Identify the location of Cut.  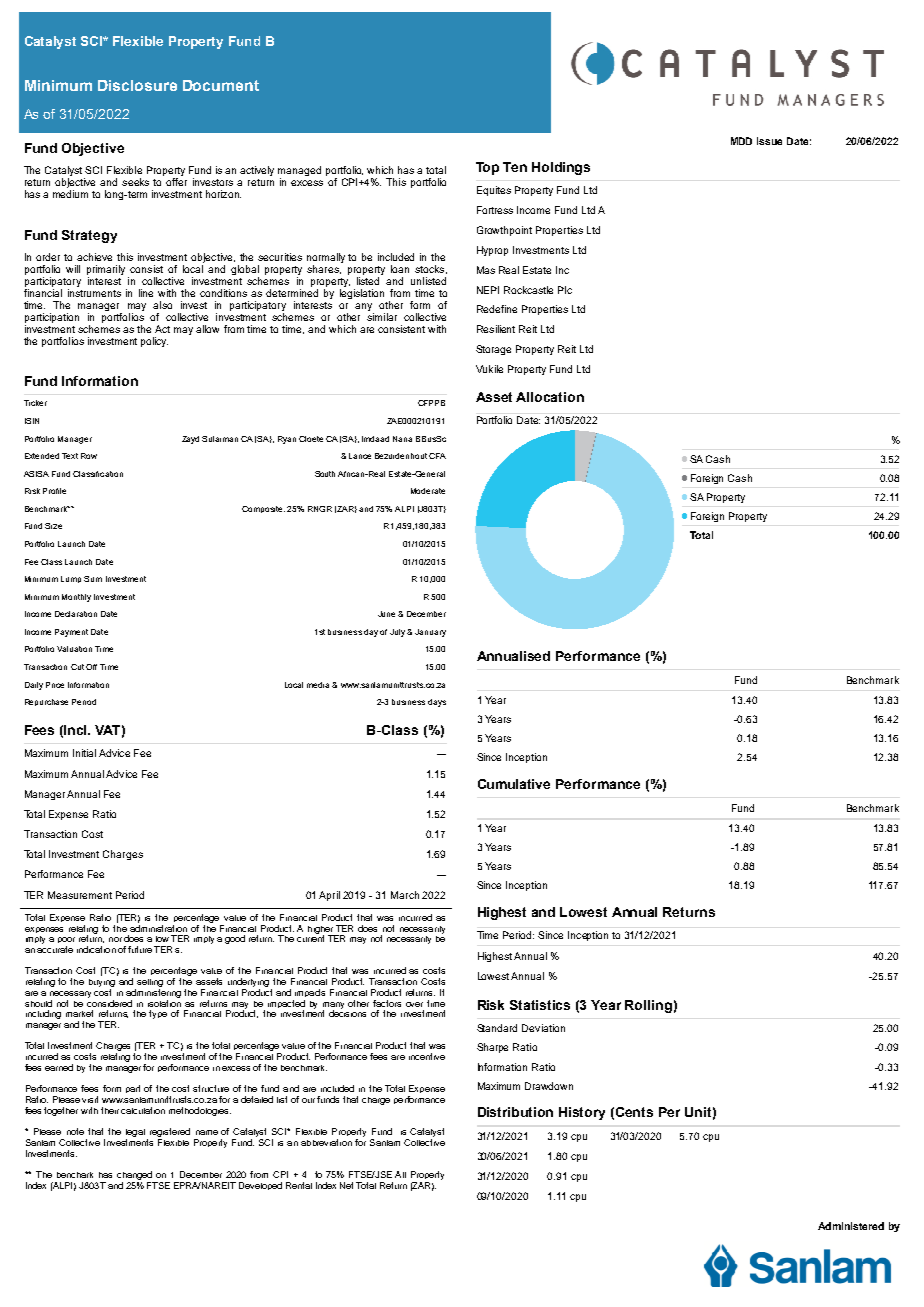
(77, 667).
